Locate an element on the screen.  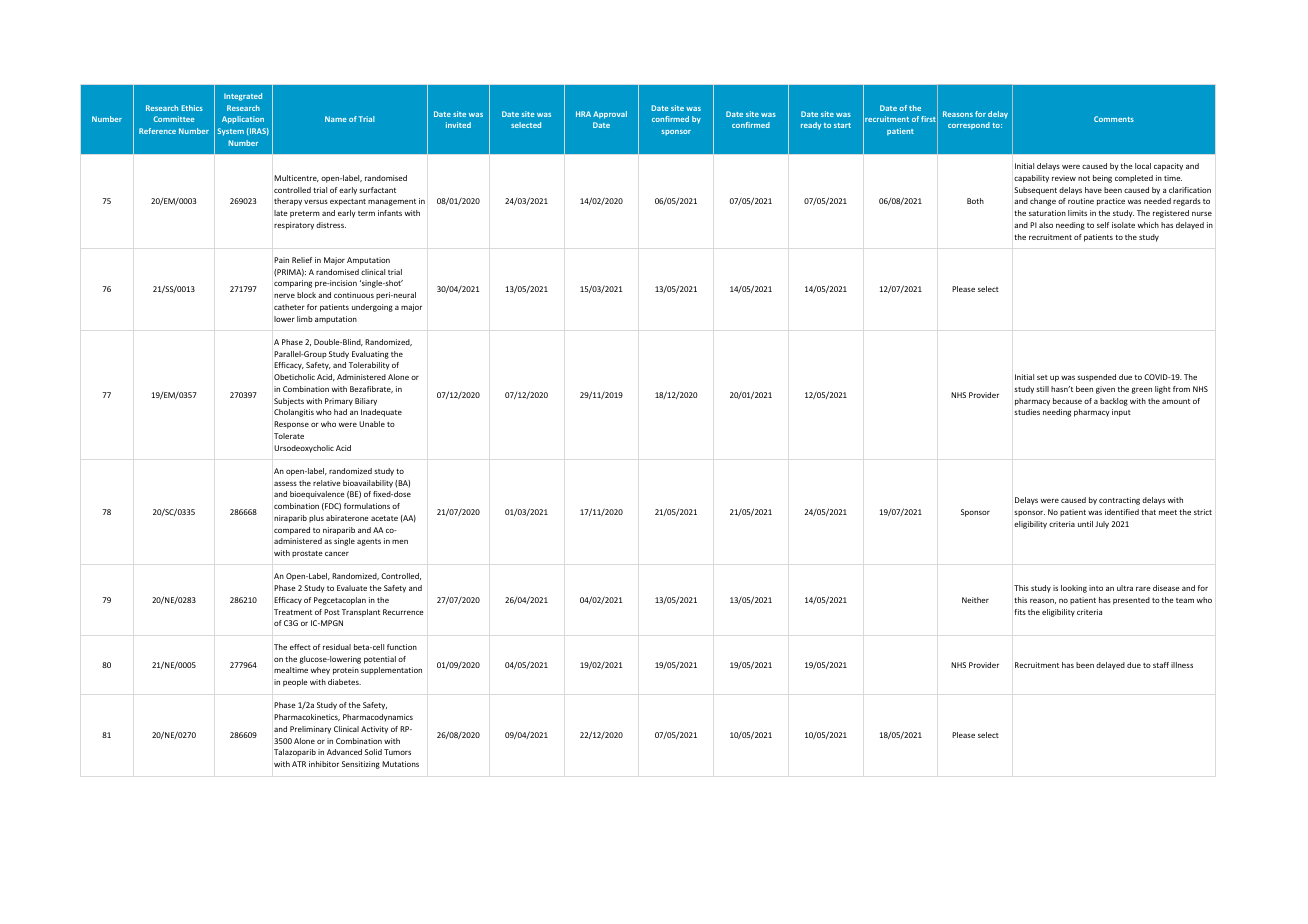
Preliminary is located at coordinates (310, 730).
